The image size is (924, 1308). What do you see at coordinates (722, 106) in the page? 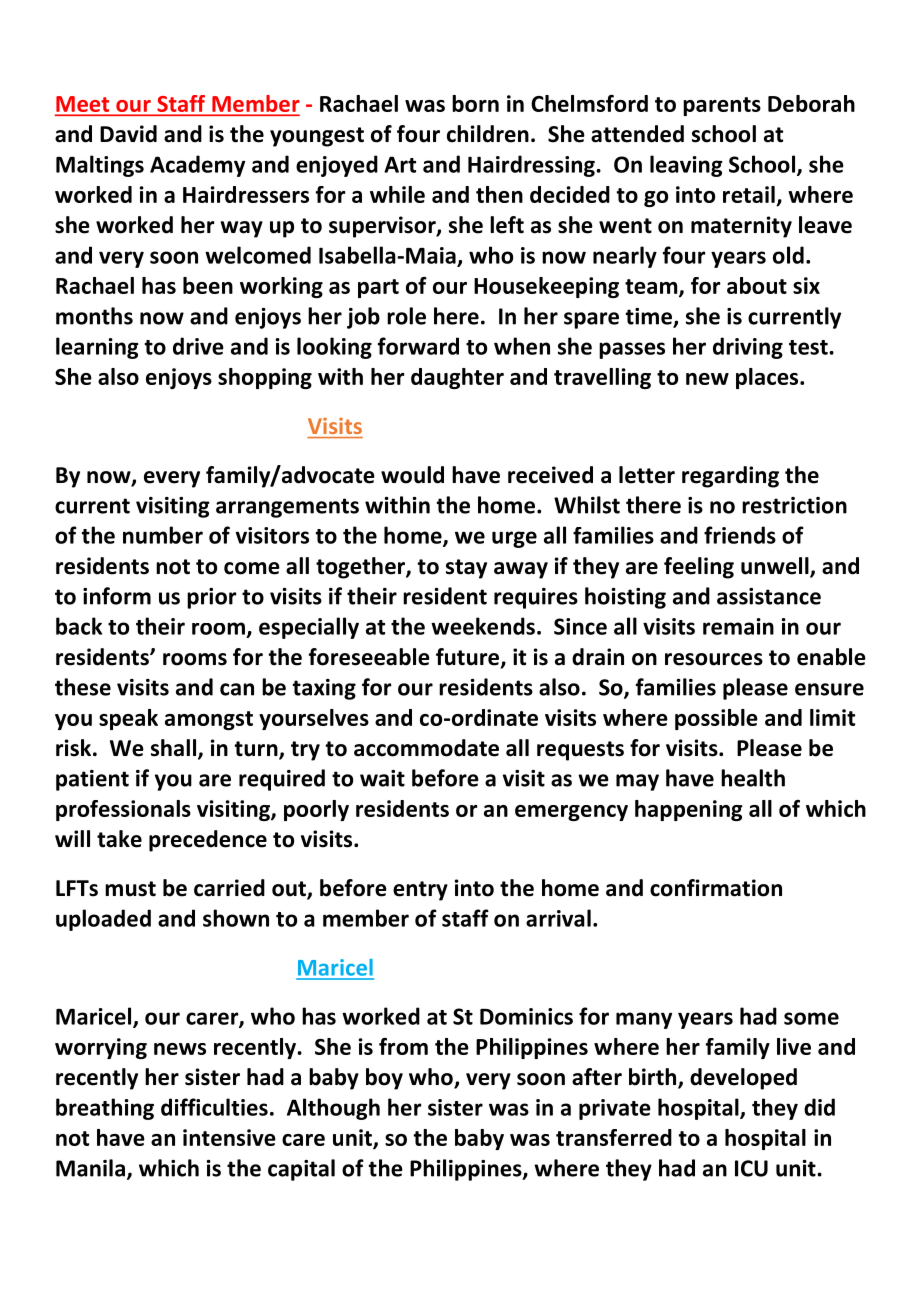
I see `parents` at bounding box center [722, 106].
